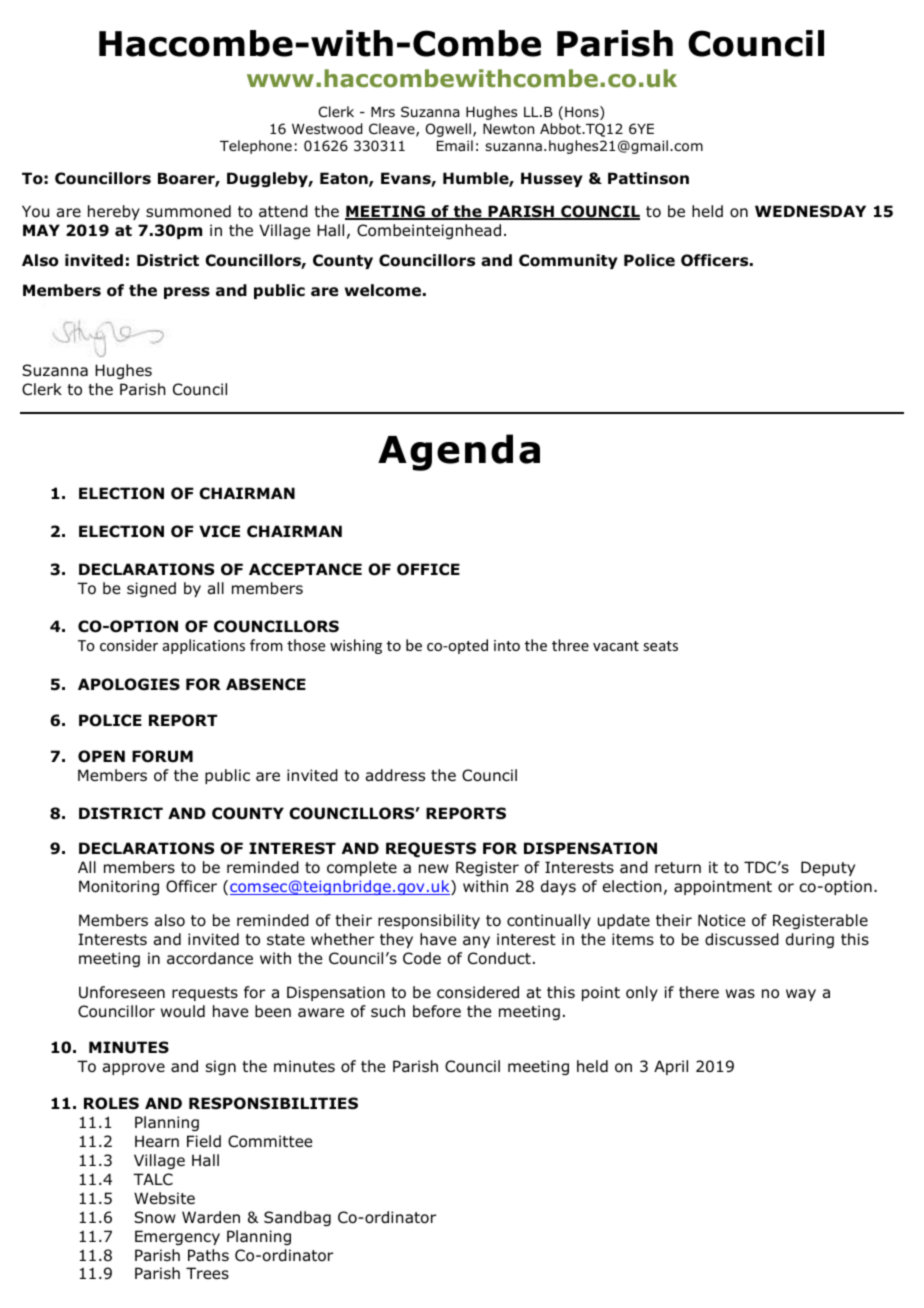  I want to click on Snow, so click(155, 1217).
